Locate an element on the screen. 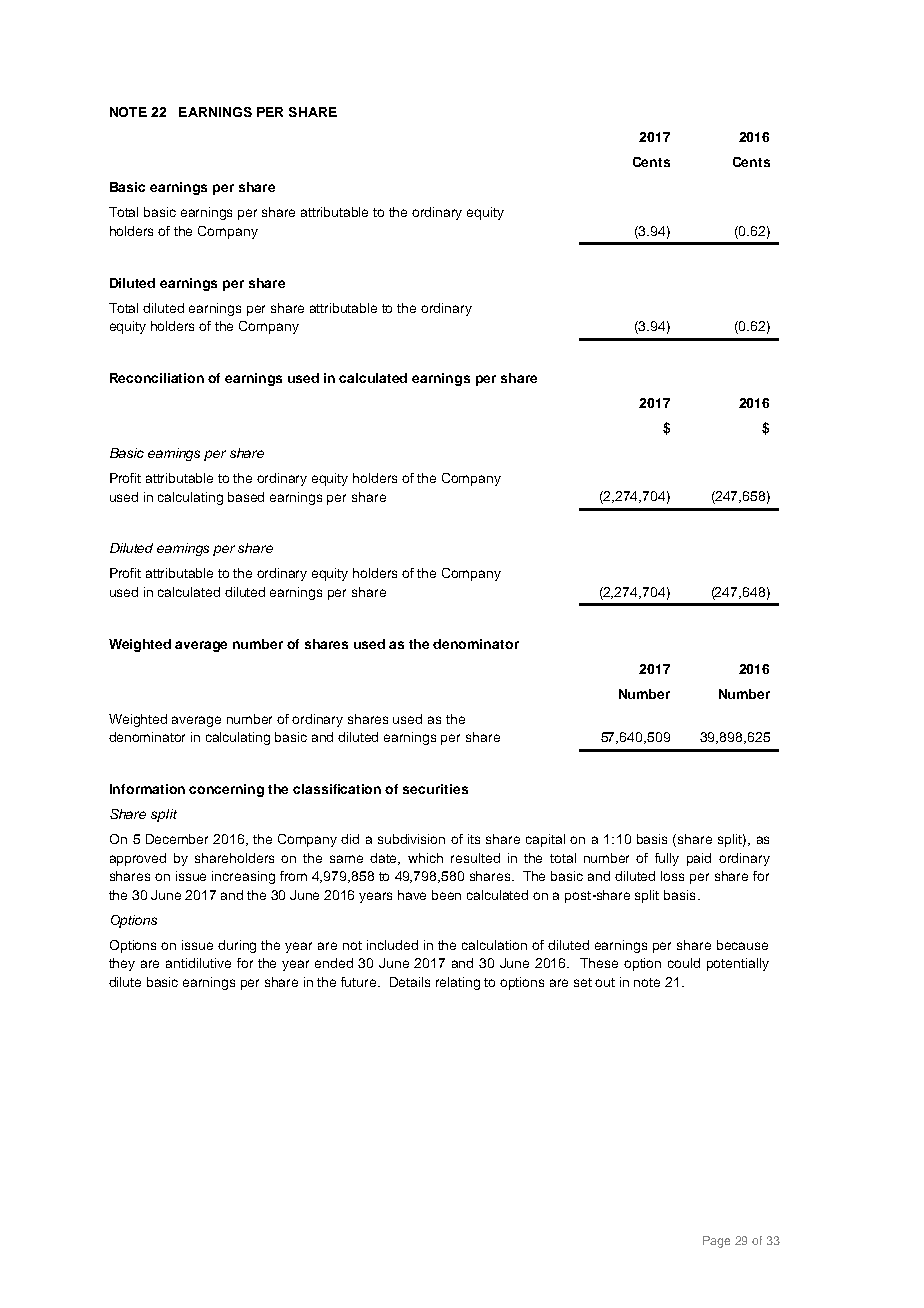  they is located at coordinates (122, 964).
